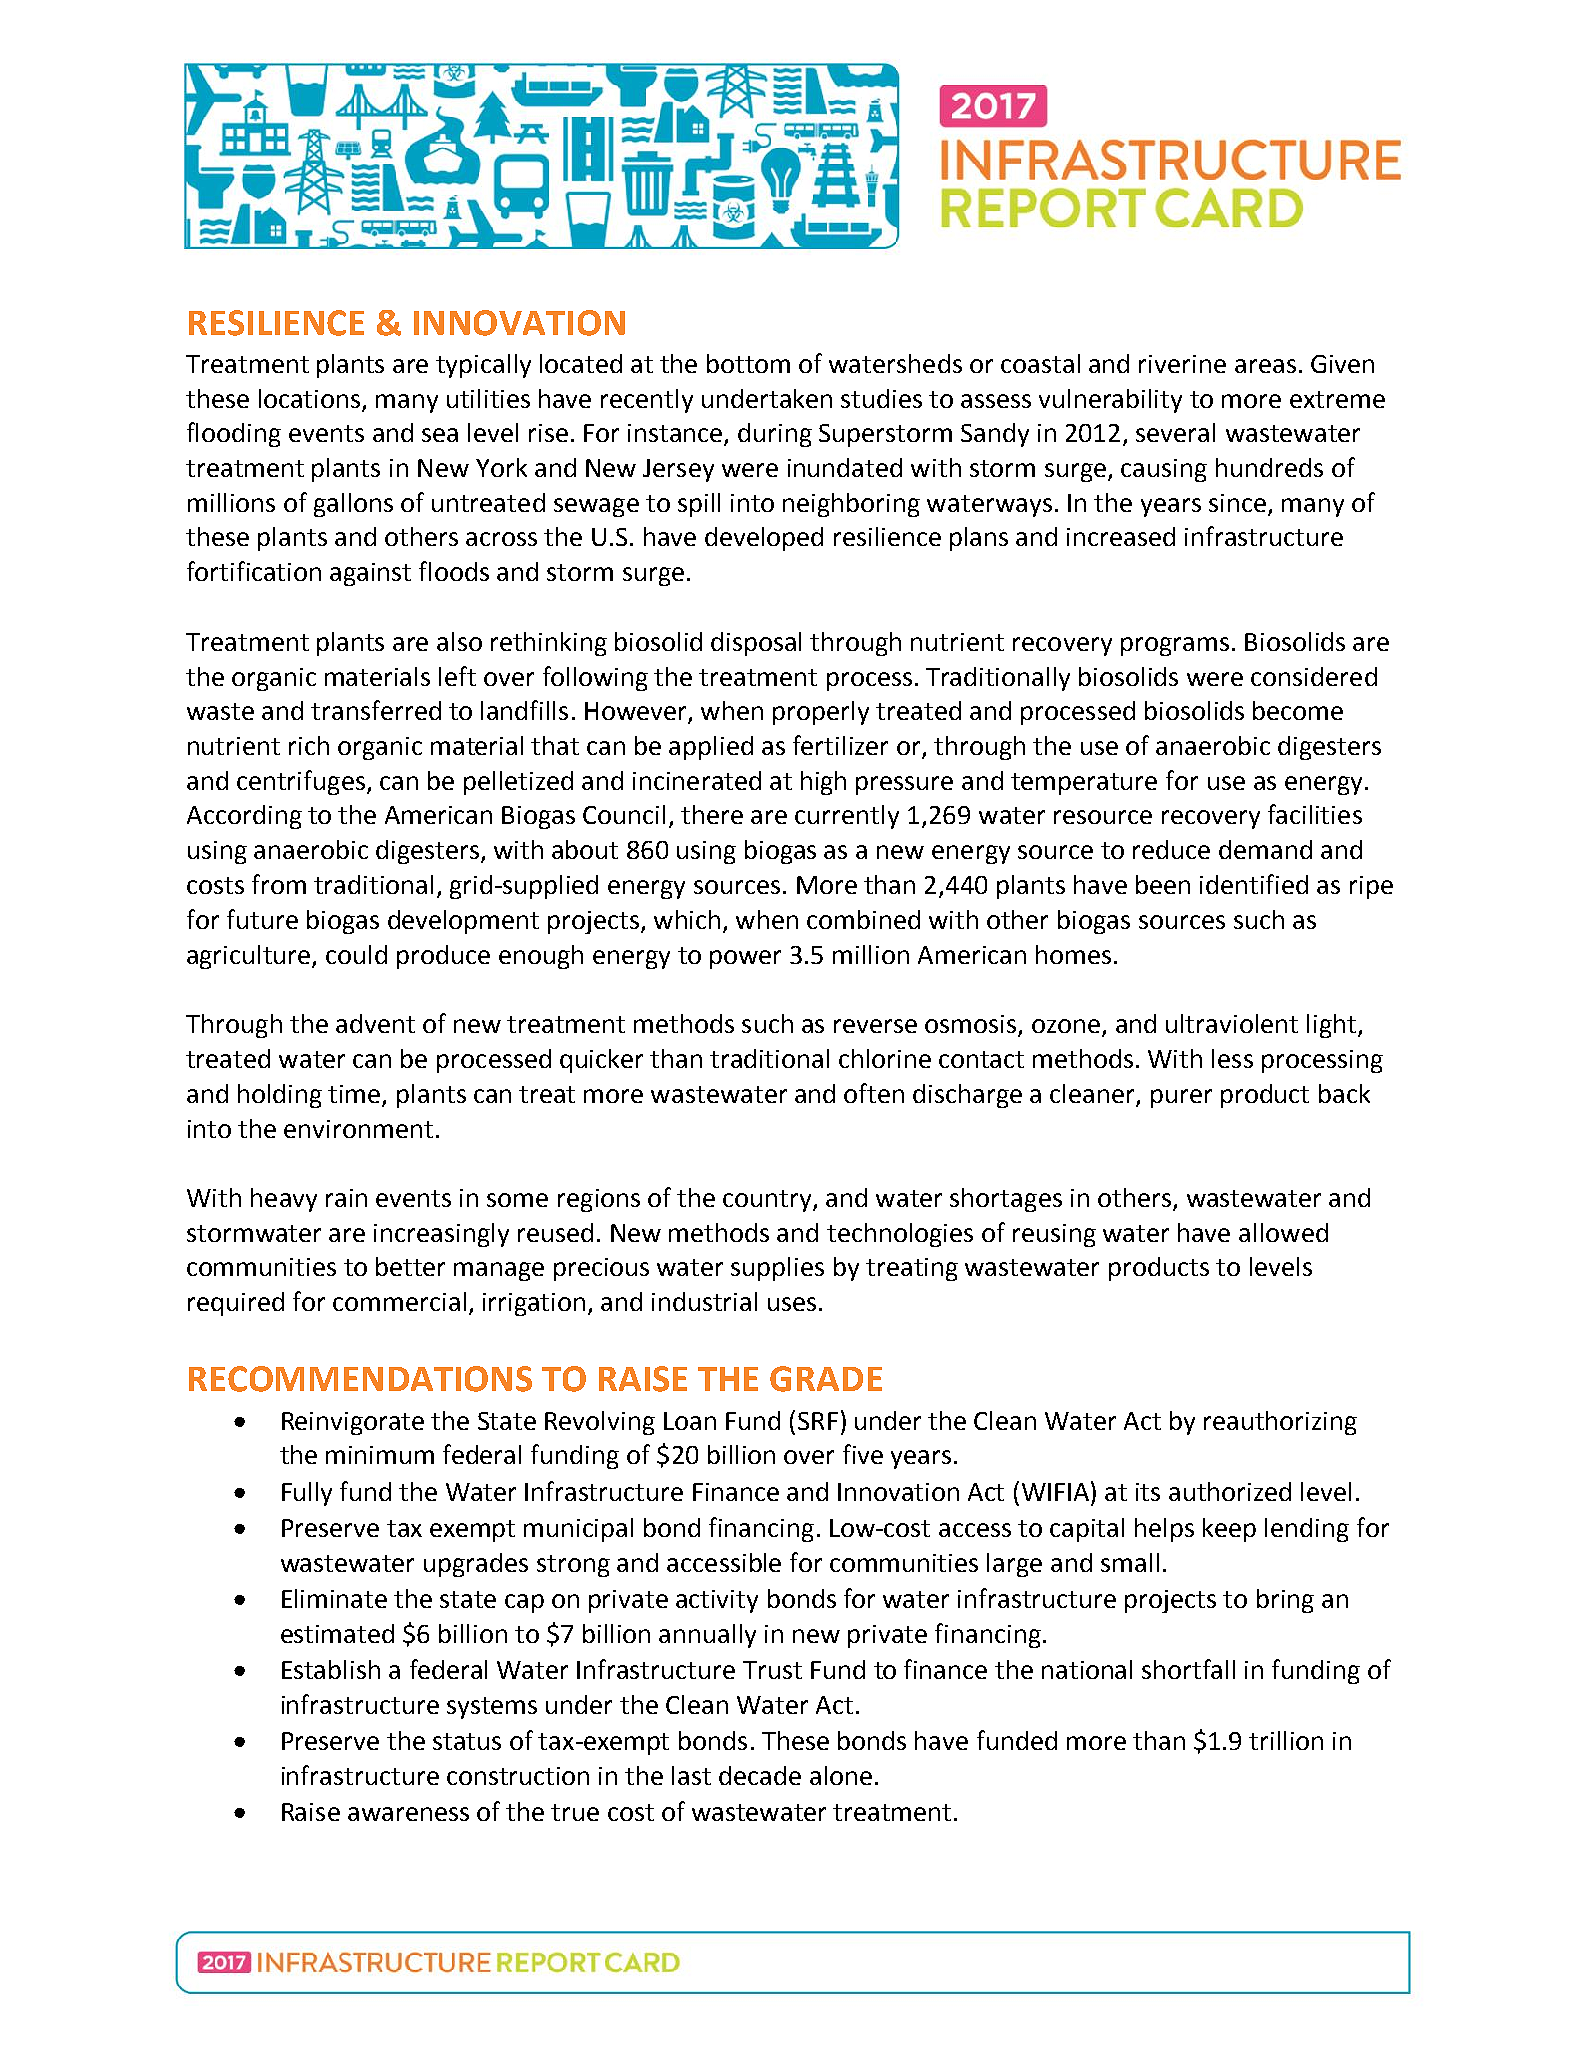 Image resolution: width=1584 pixels, height=2050 pixels. I want to click on alone, so click(841, 1775).
